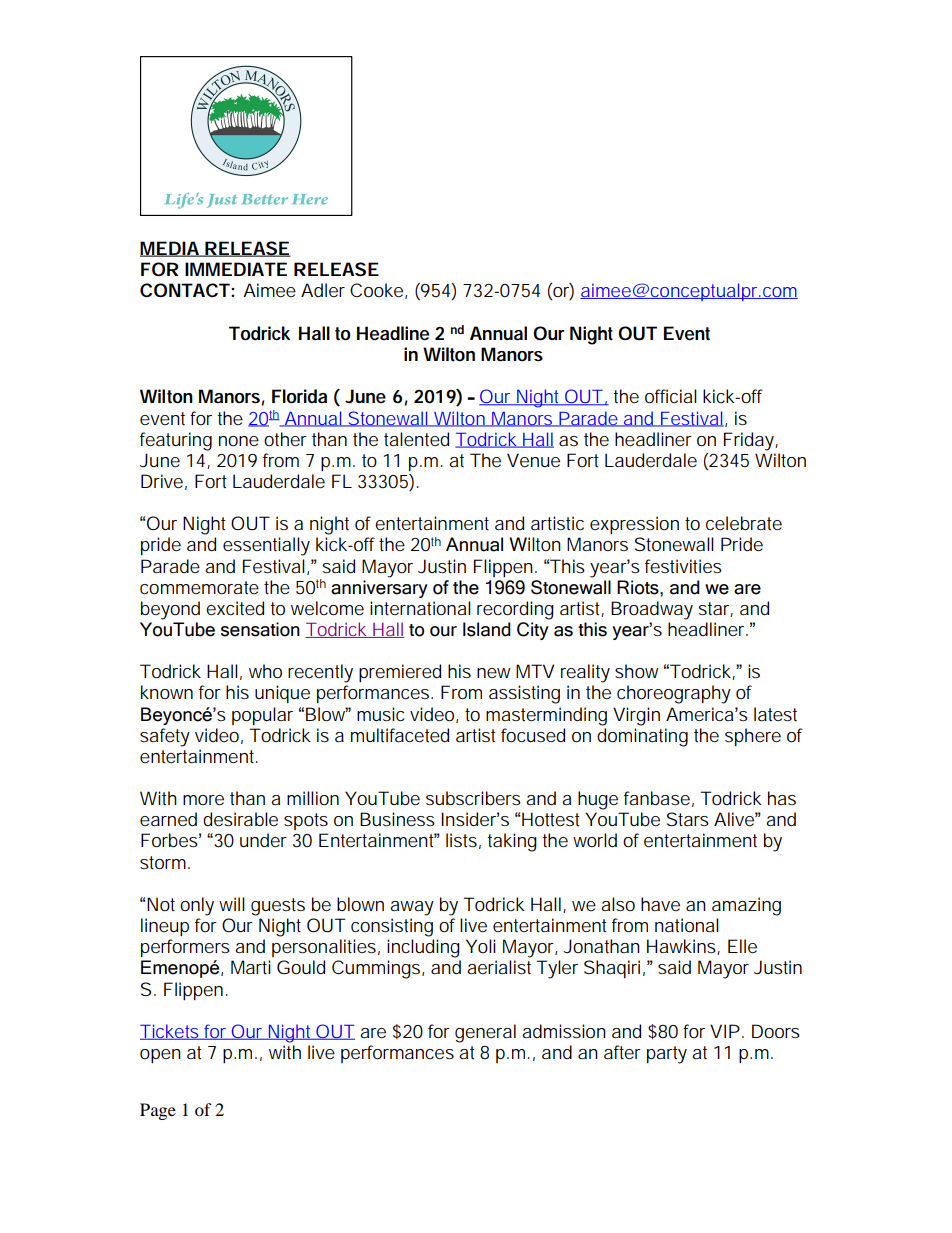 The image size is (952, 1233). I want to click on choreography, so click(674, 694).
